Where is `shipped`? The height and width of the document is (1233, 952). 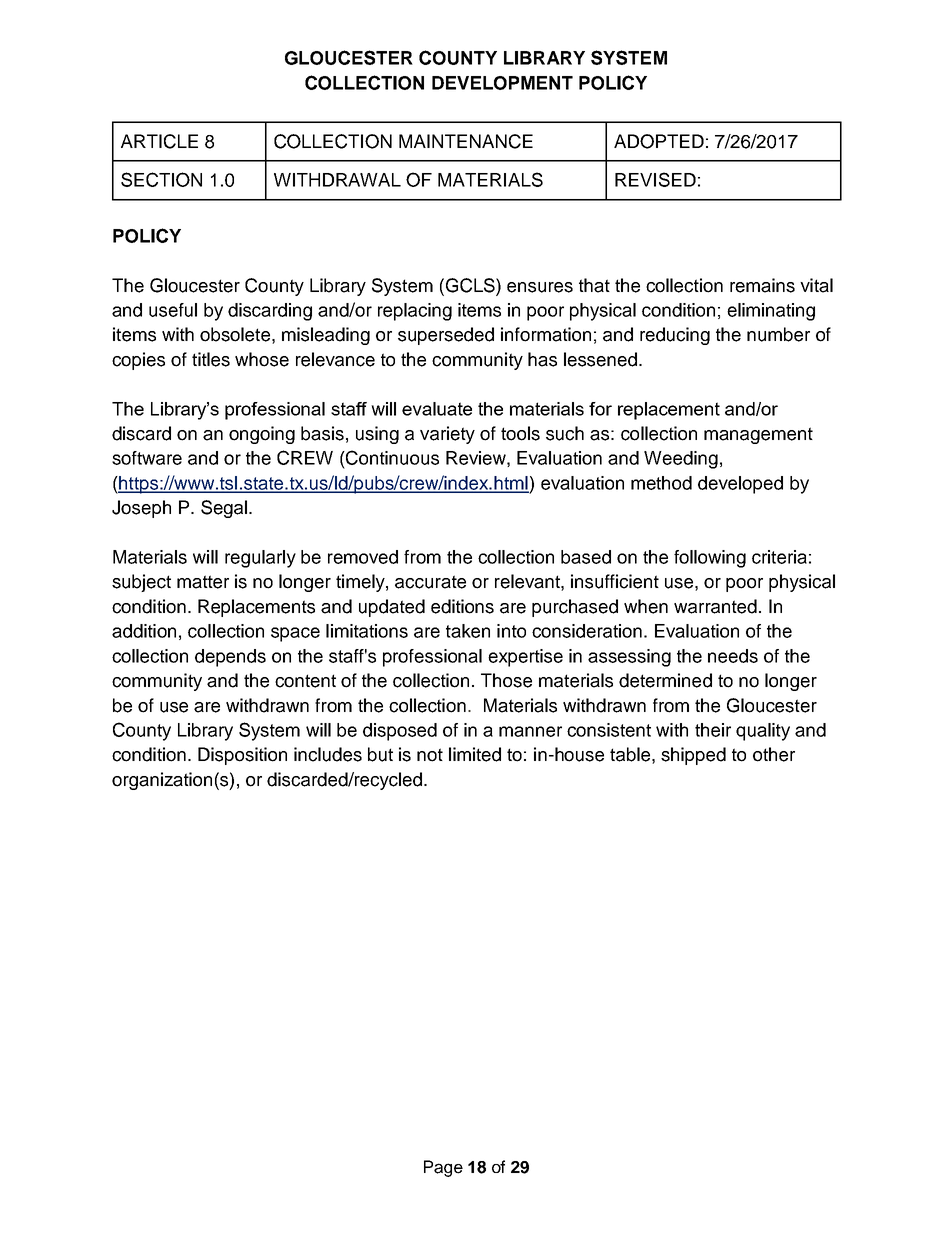 shipped is located at coordinates (693, 756).
